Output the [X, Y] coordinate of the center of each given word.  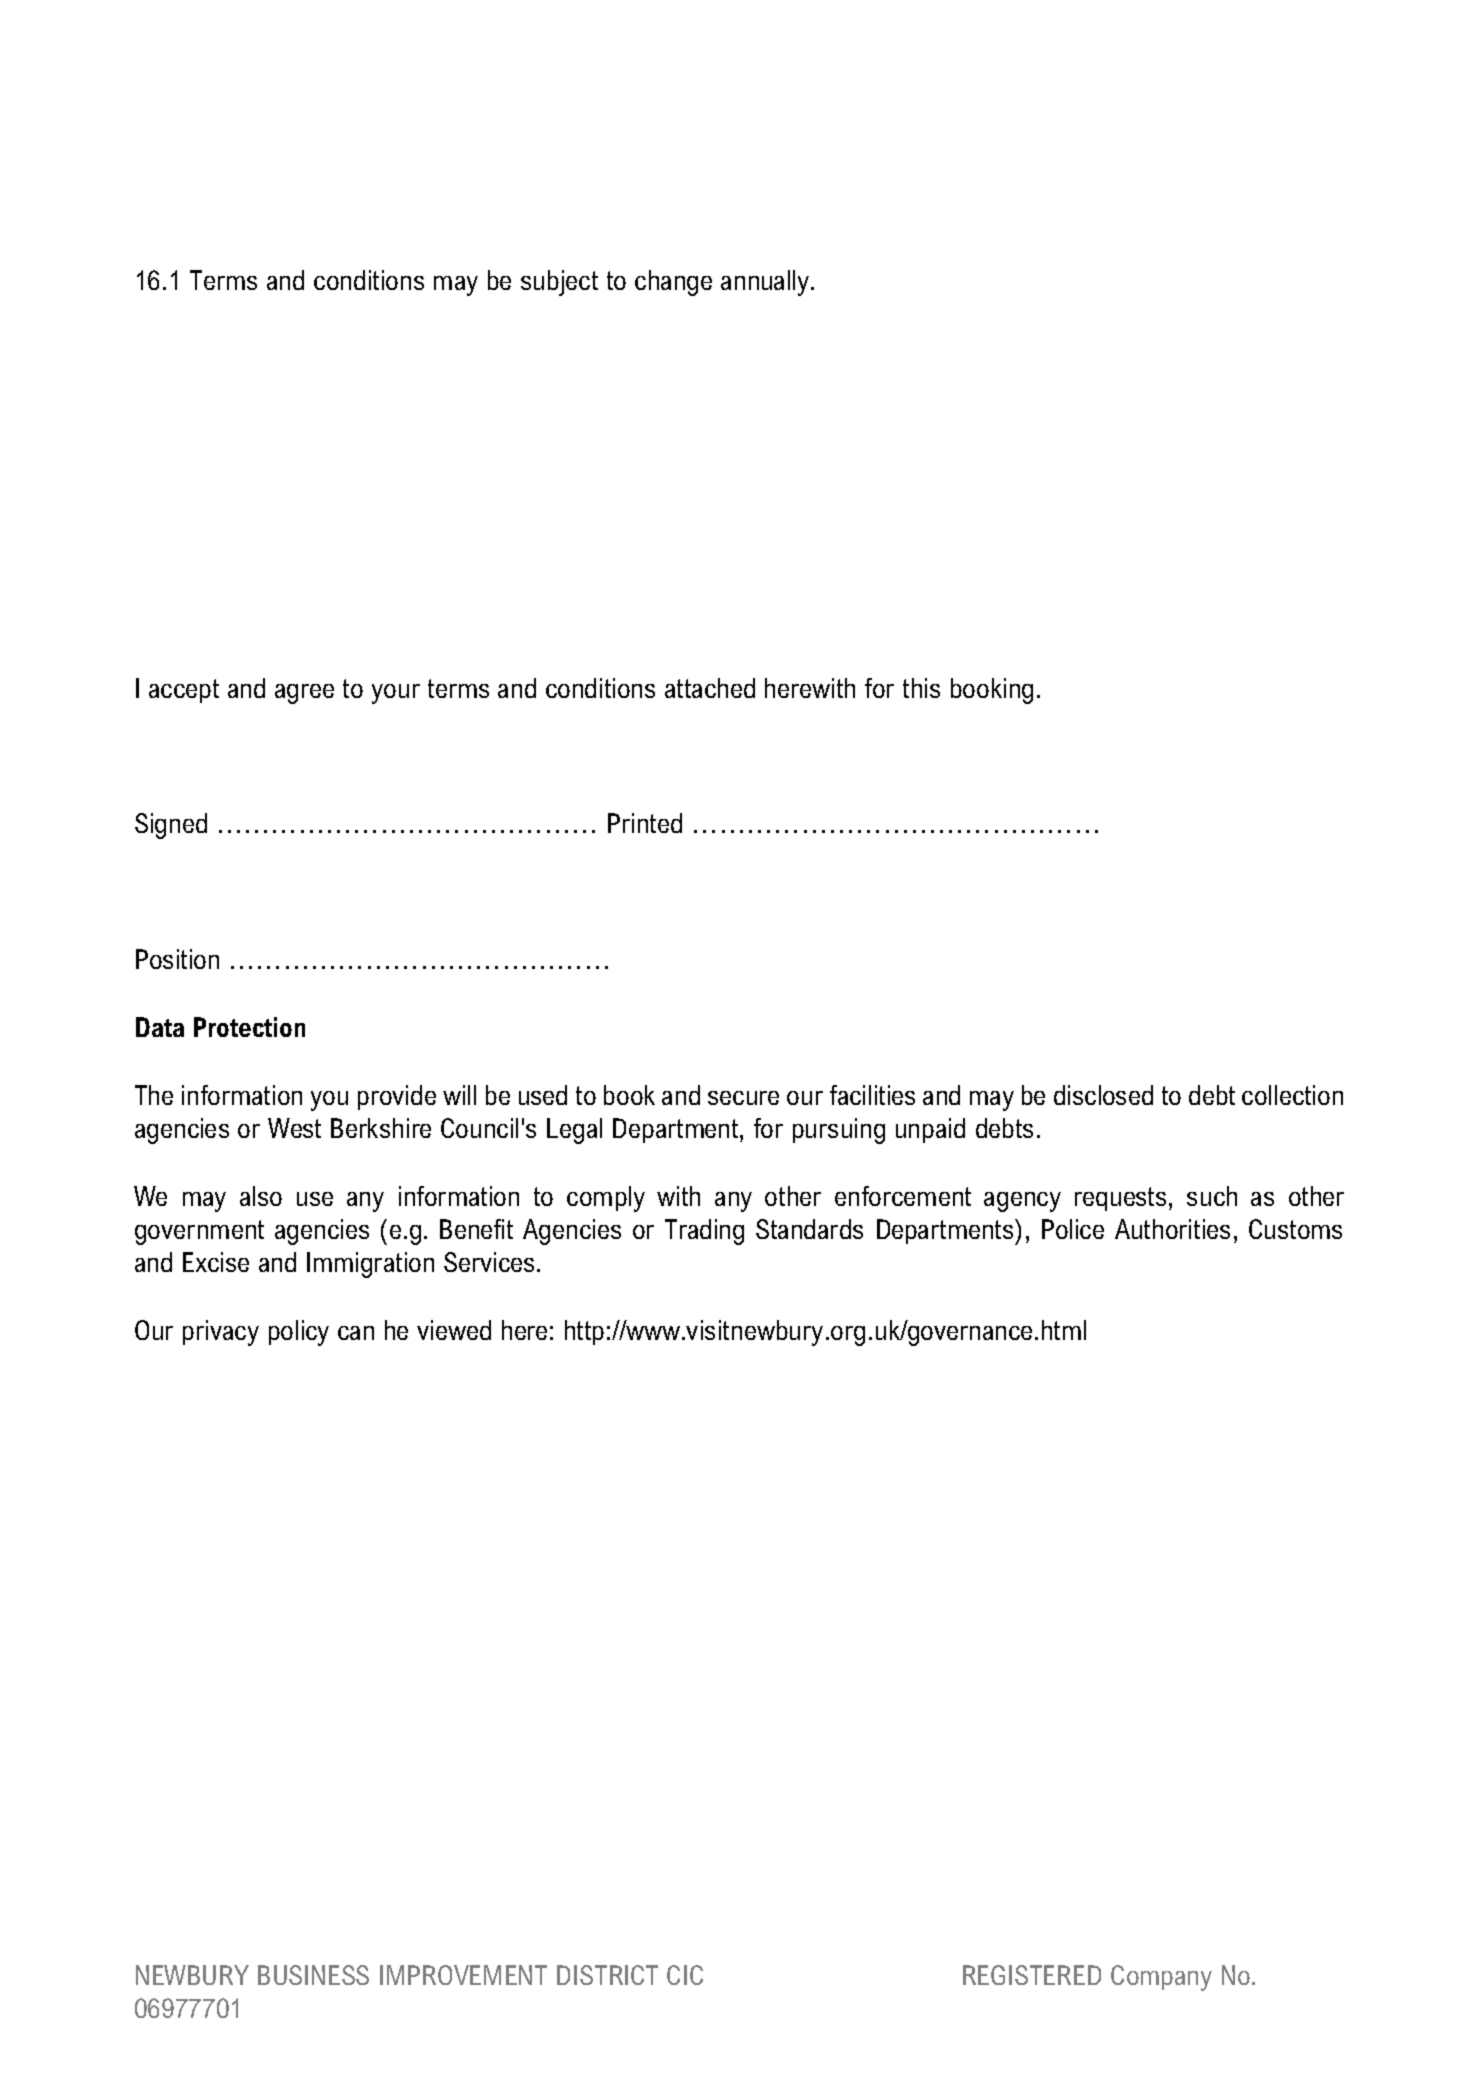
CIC [685, 1975]
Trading [704, 1232]
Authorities [1172, 1229]
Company [1161, 1978]
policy [299, 1333]
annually [766, 283]
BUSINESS [313, 1975]
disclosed [1103, 1095]
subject [559, 283]
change [673, 283]
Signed [171, 826]
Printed [645, 823]
